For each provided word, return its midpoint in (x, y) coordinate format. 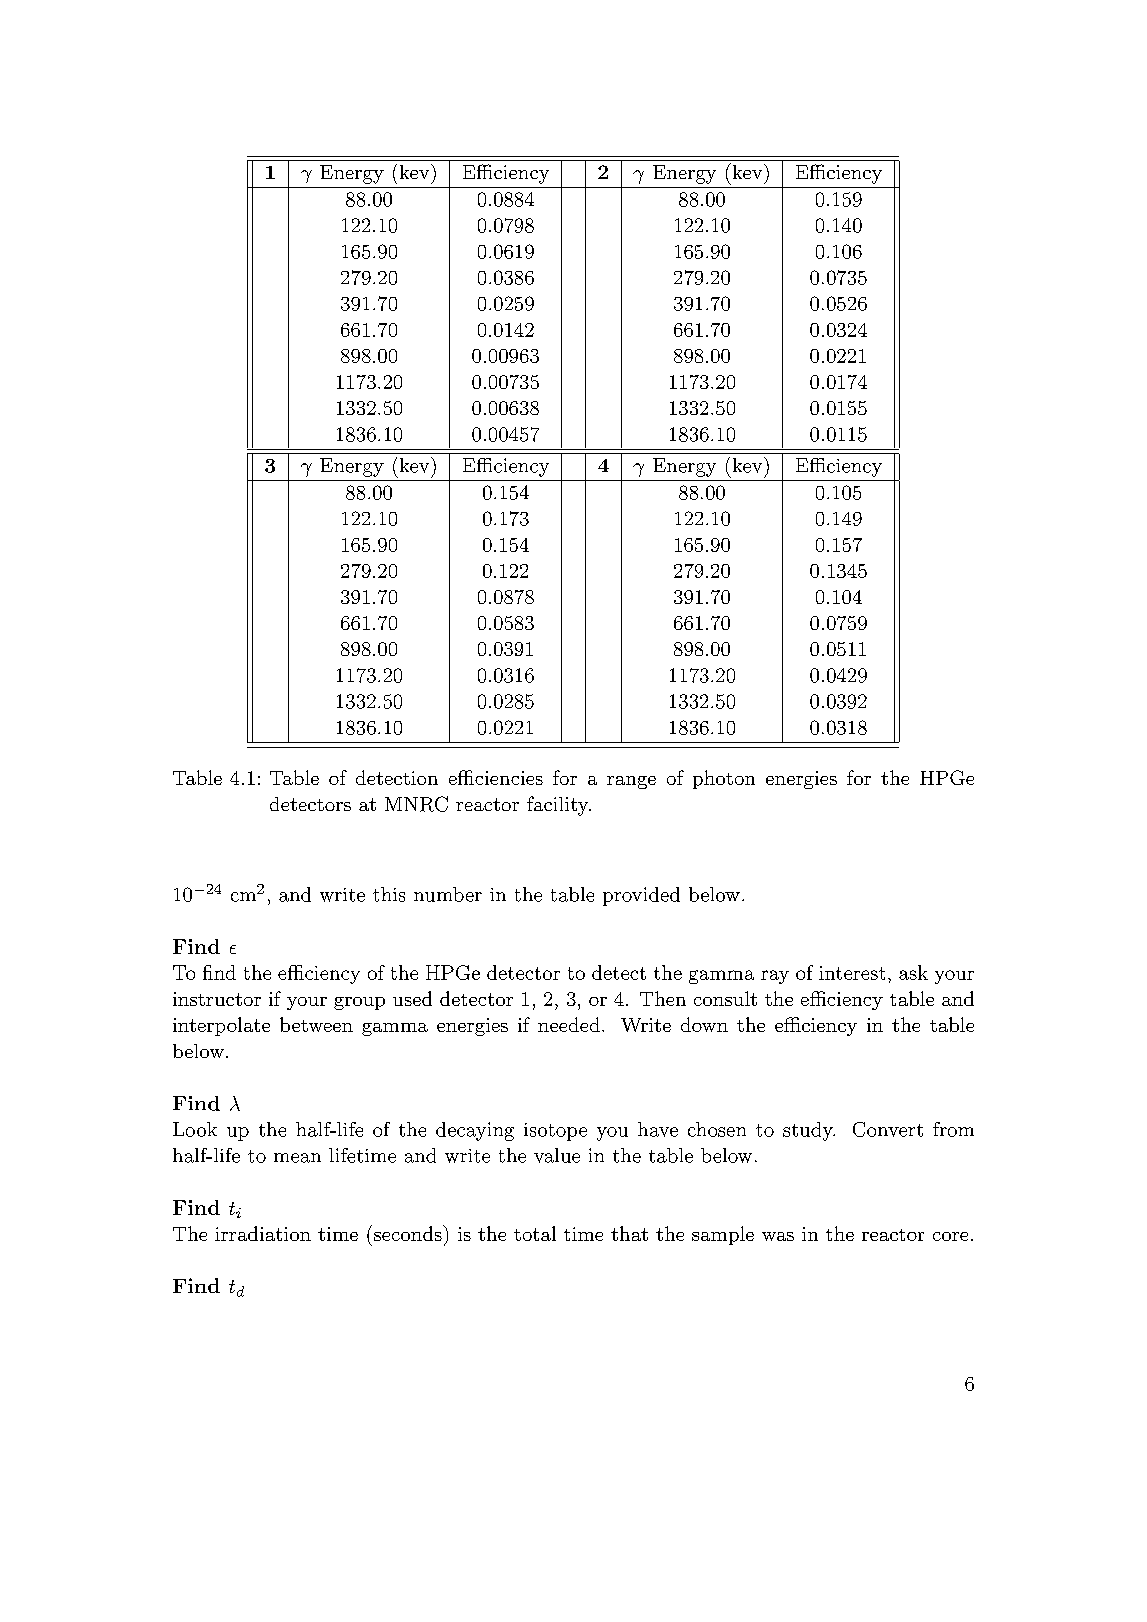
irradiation (263, 1233)
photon (724, 779)
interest (852, 973)
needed (569, 1024)
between (316, 1024)
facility (559, 806)
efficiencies (496, 777)
